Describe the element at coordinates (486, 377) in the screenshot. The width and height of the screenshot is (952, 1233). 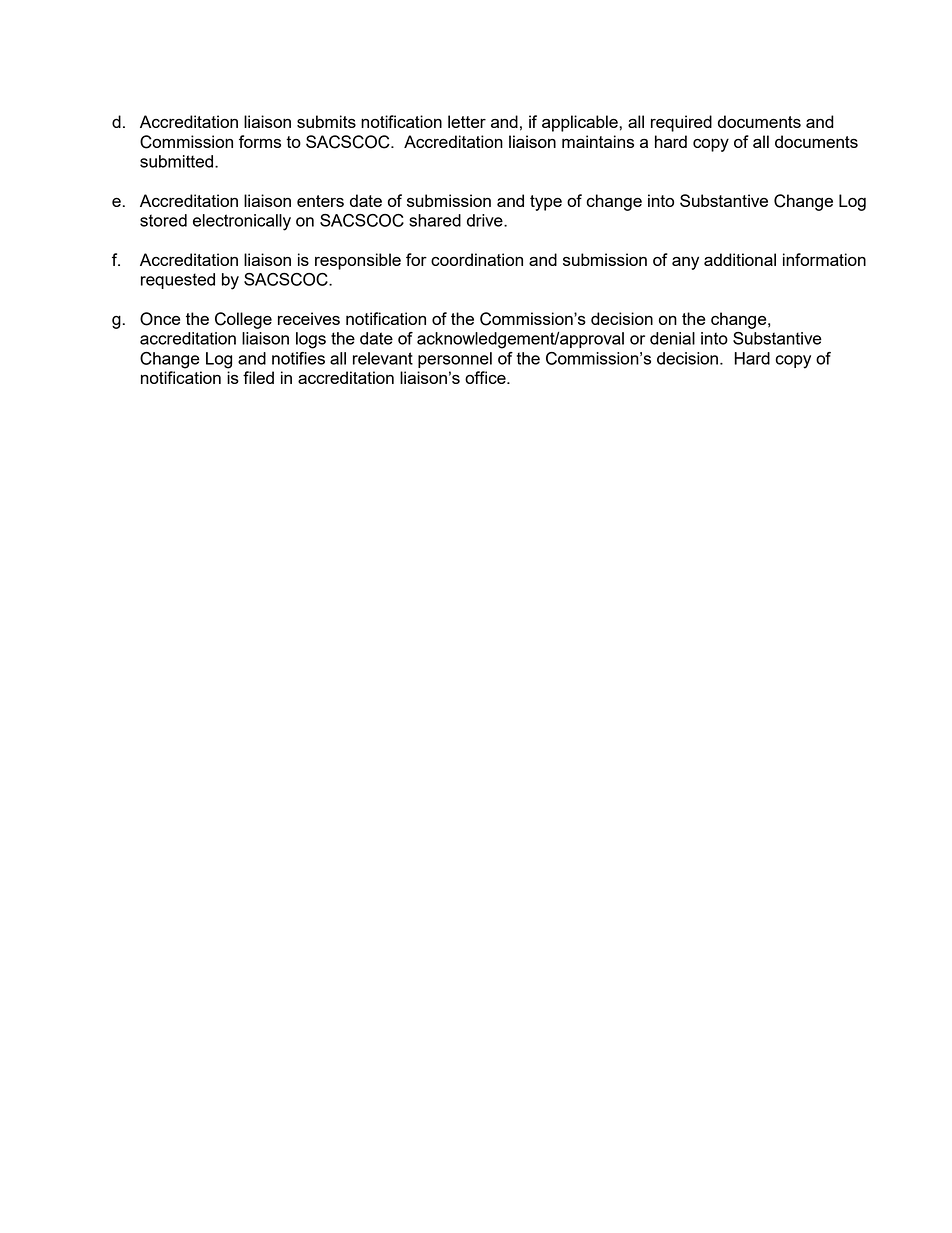
I see `office` at that location.
